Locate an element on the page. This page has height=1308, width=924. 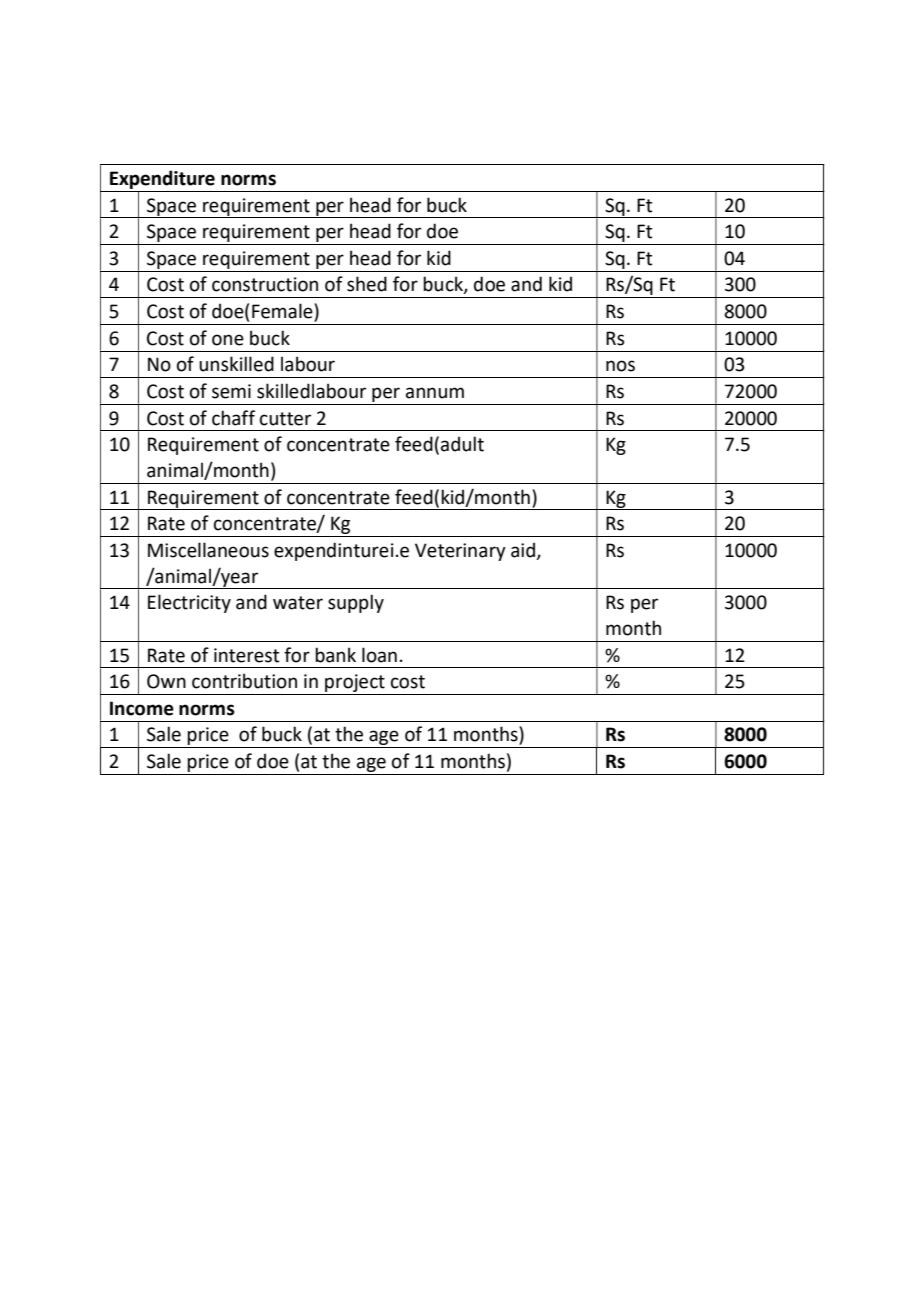
chaff is located at coordinates (233, 418).
